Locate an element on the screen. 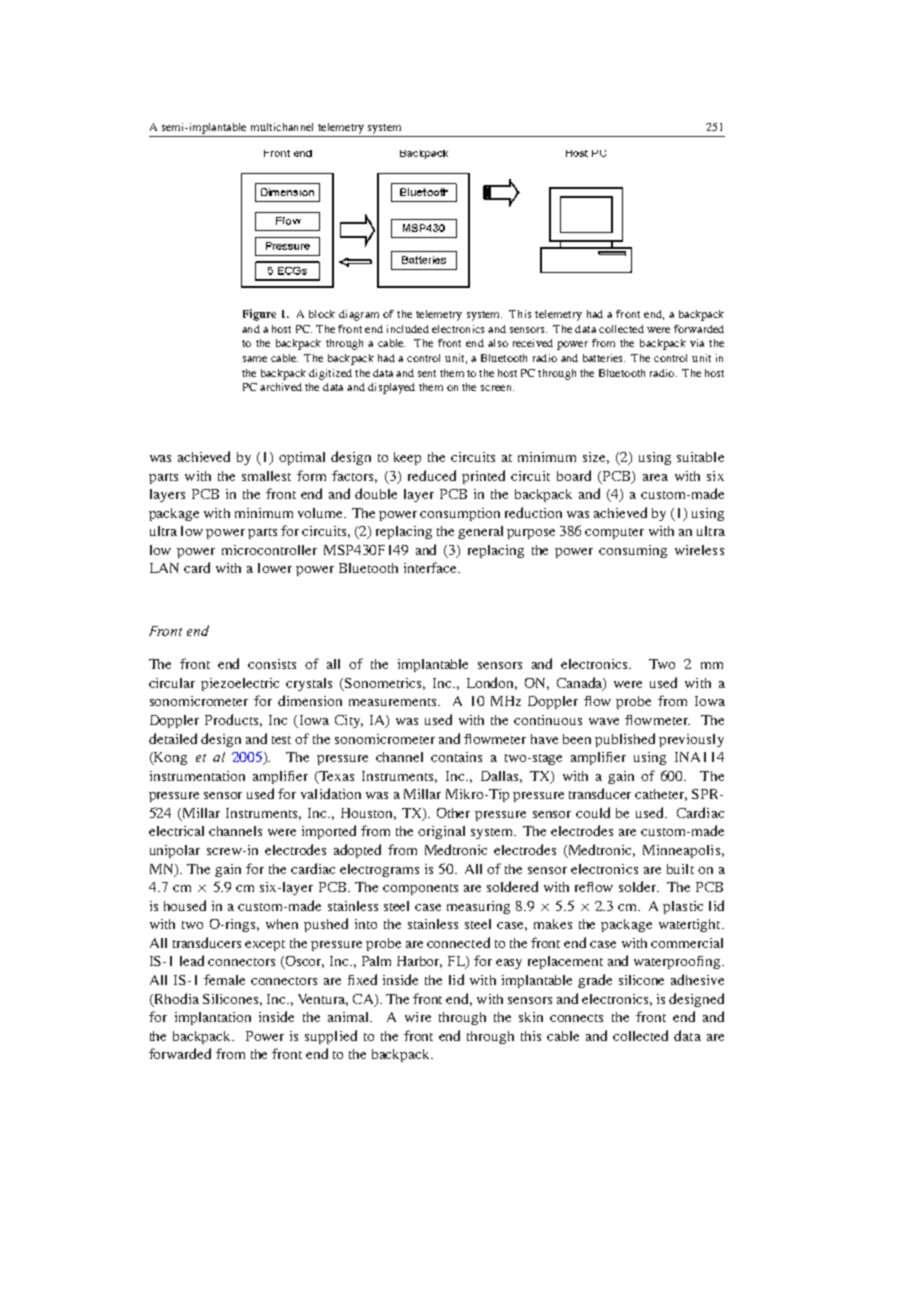 This screenshot has width=924, height=1308. consumption is located at coordinates (460, 514).
